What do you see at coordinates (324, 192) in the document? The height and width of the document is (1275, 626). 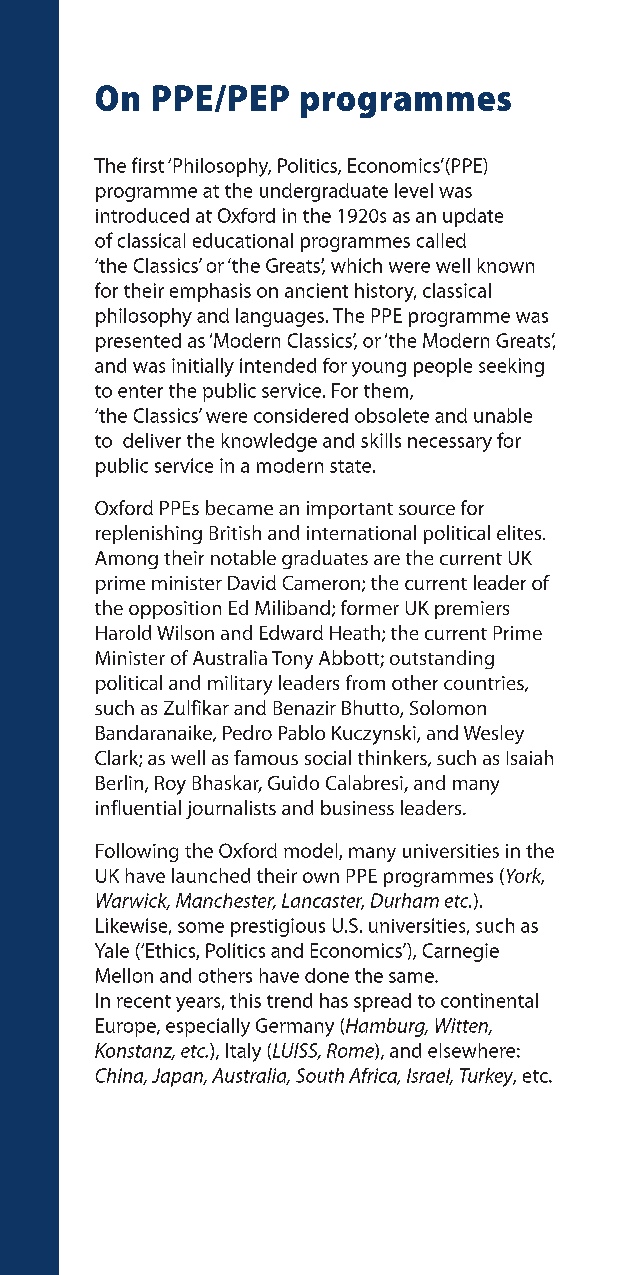 I see `undergraduate` at bounding box center [324, 192].
